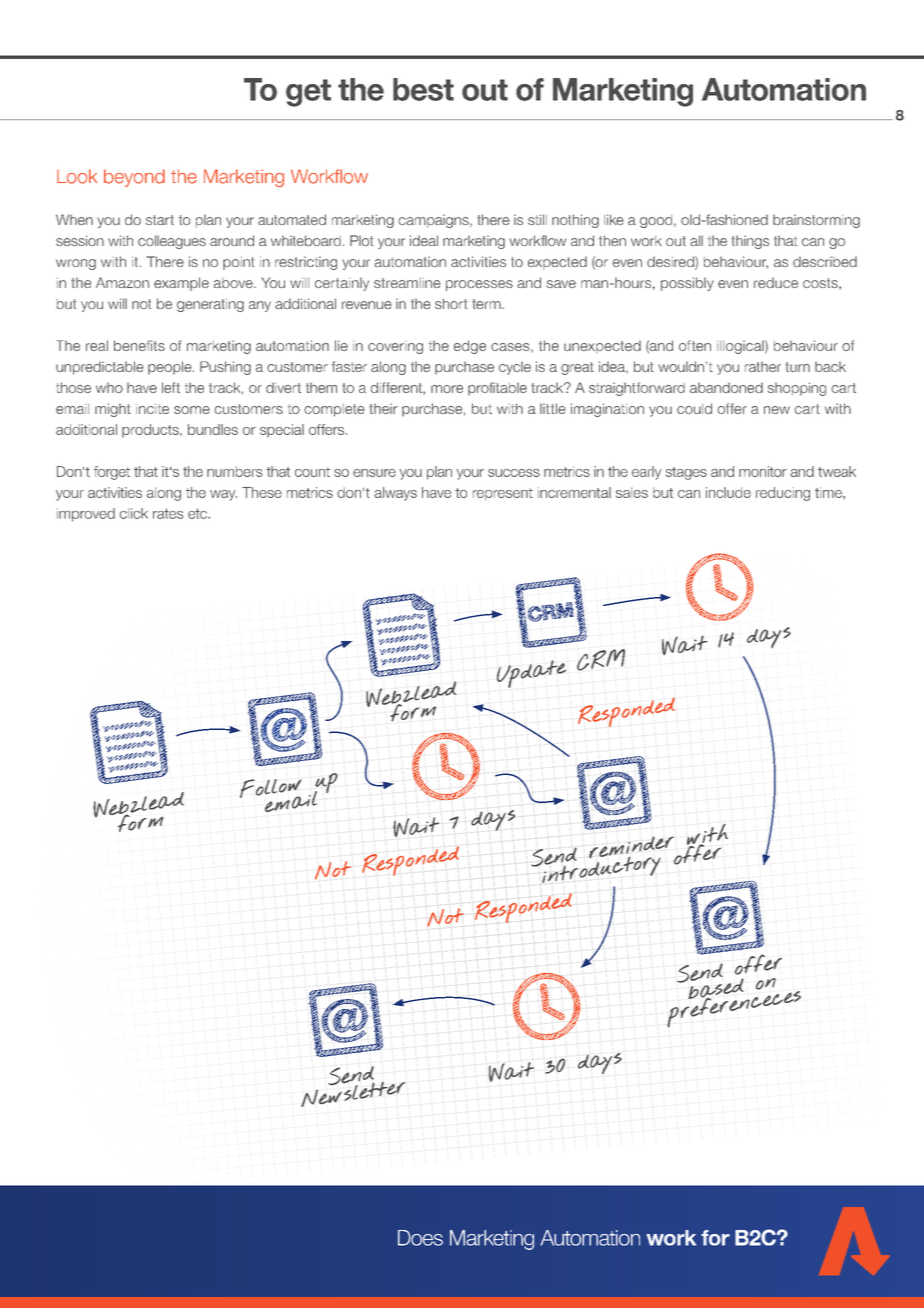 This screenshot has width=924, height=1308. Describe the element at coordinates (423, 89) in the screenshot. I see `best` at that location.
